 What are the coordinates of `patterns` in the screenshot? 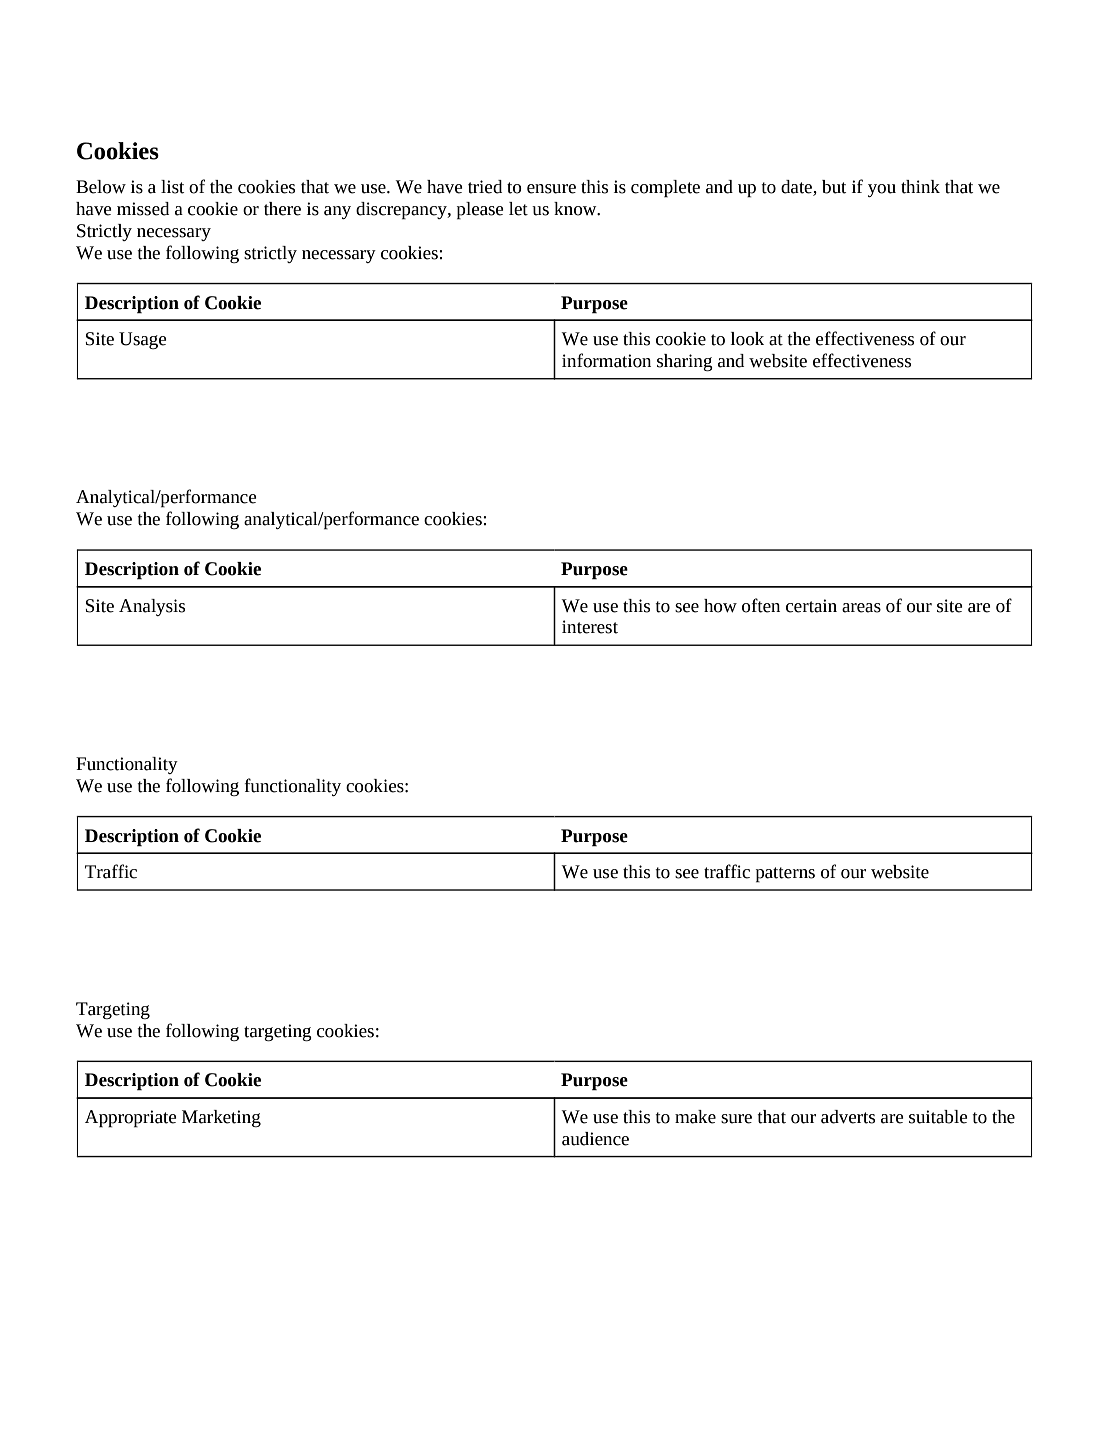 It's located at (785, 875).
